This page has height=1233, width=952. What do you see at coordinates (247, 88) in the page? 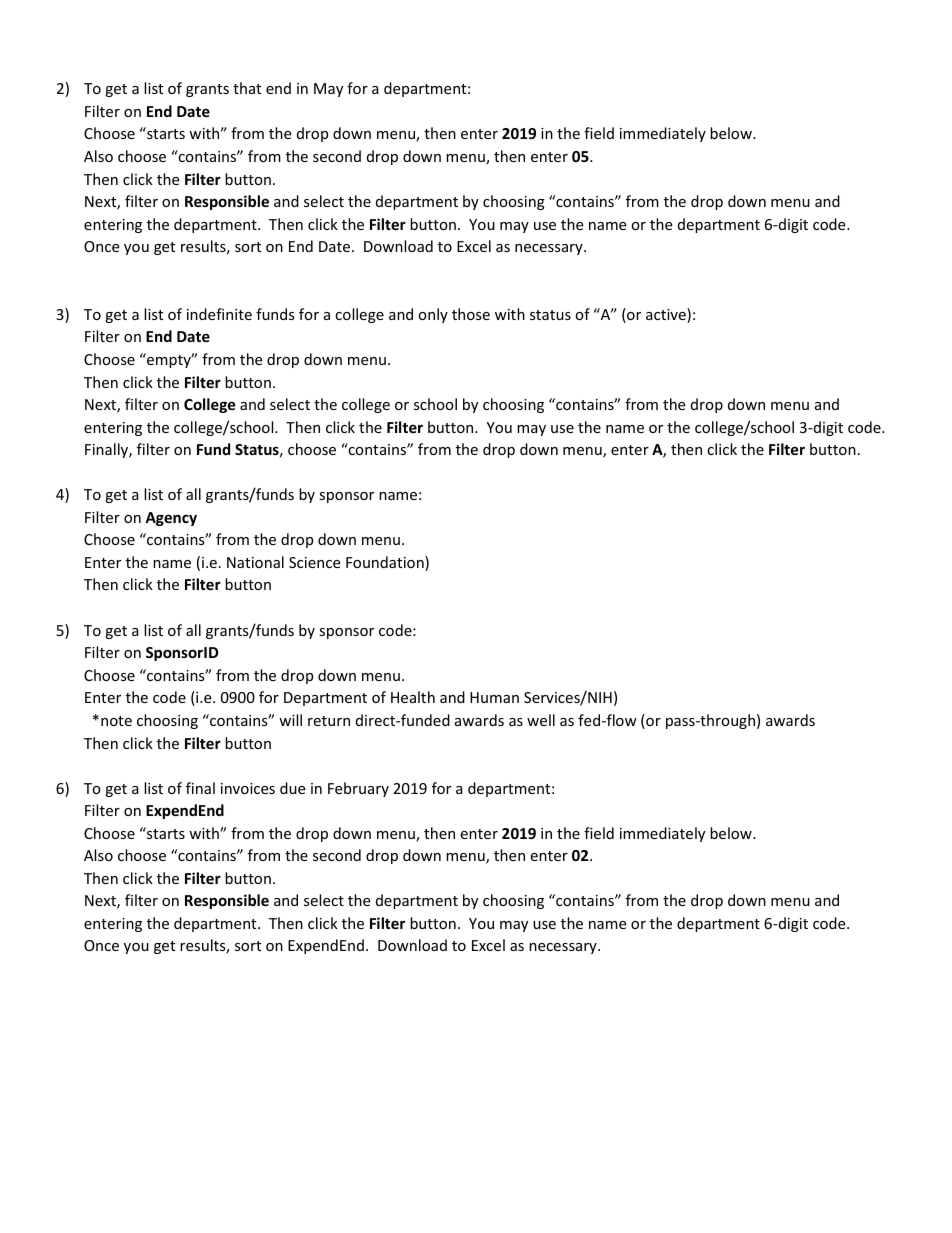
I see `that` at bounding box center [247, 88].
